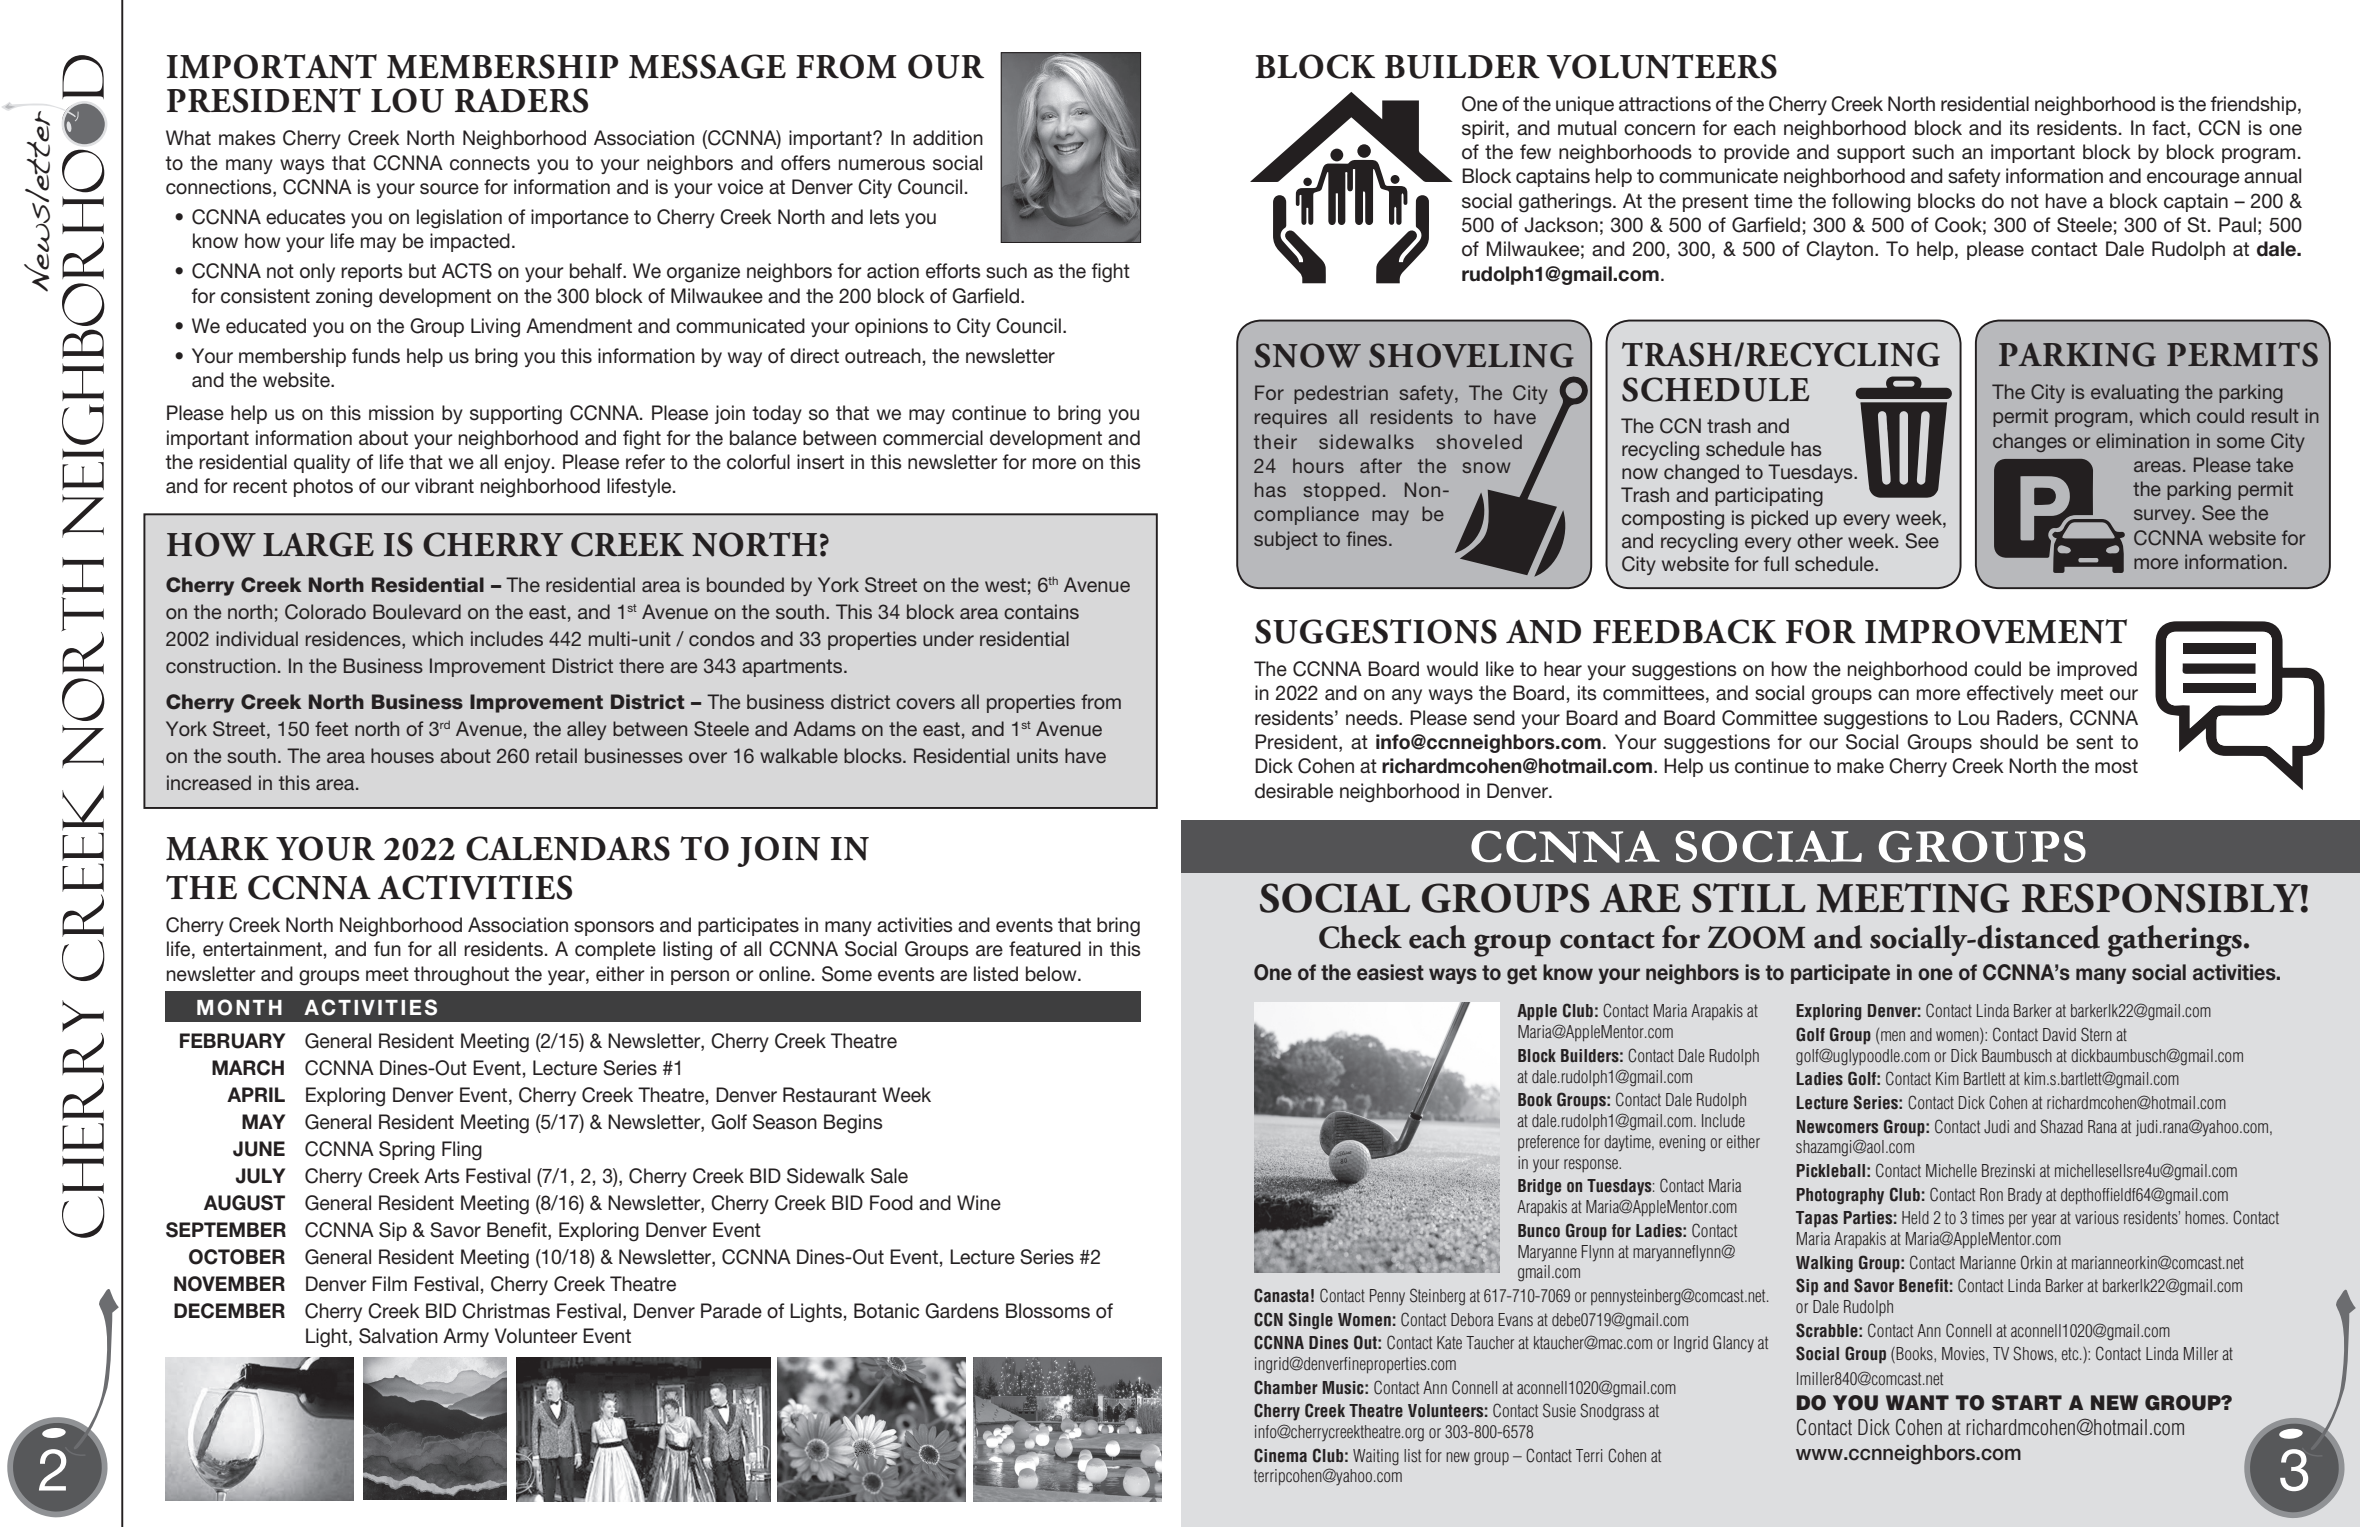 This image has width=2360, height=1527. What do you see at coordinates (1286, 540) in the image?
I see `subject` at bounding box center [1286, 540].
